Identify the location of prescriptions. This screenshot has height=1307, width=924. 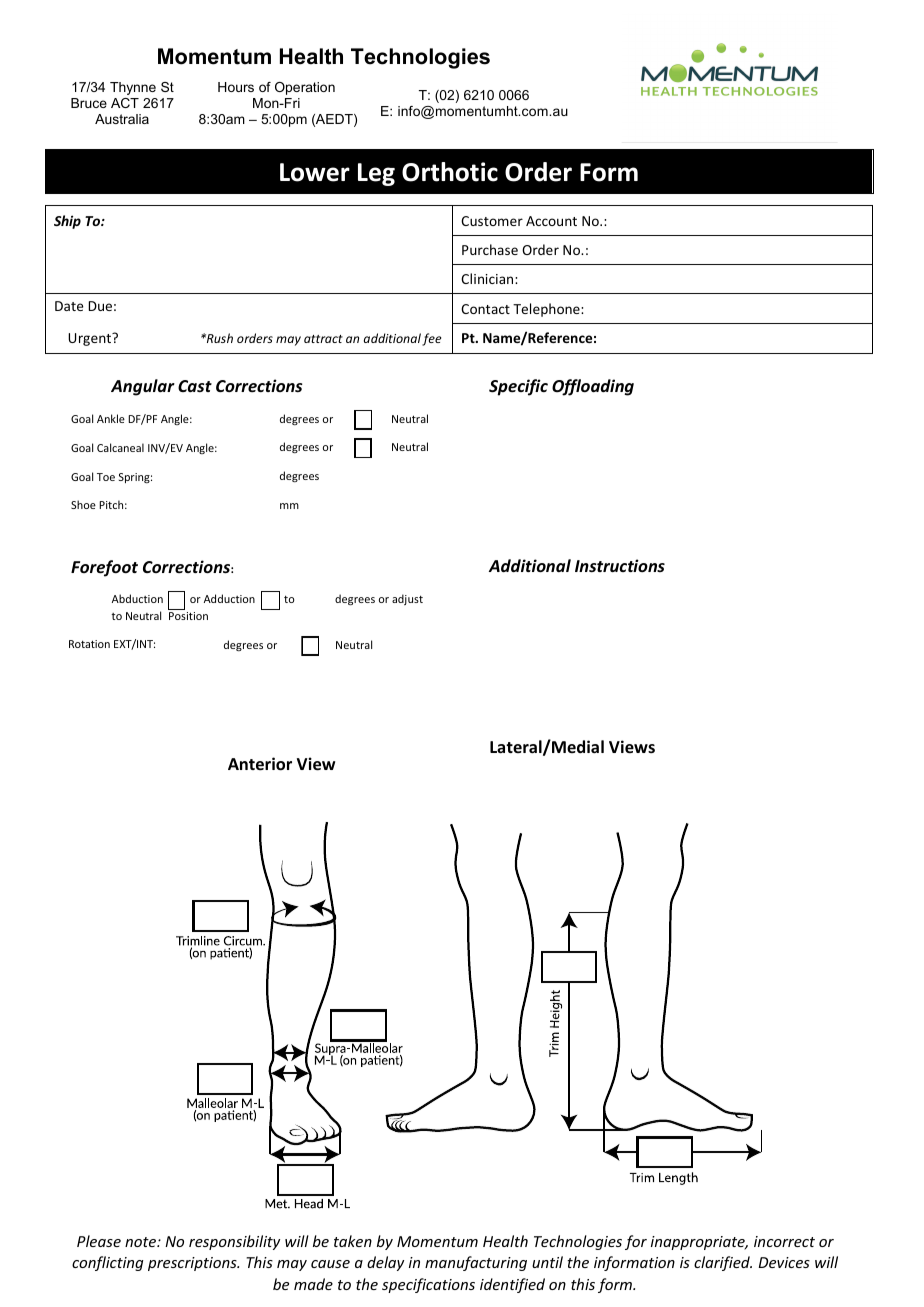
(193, 1264).
